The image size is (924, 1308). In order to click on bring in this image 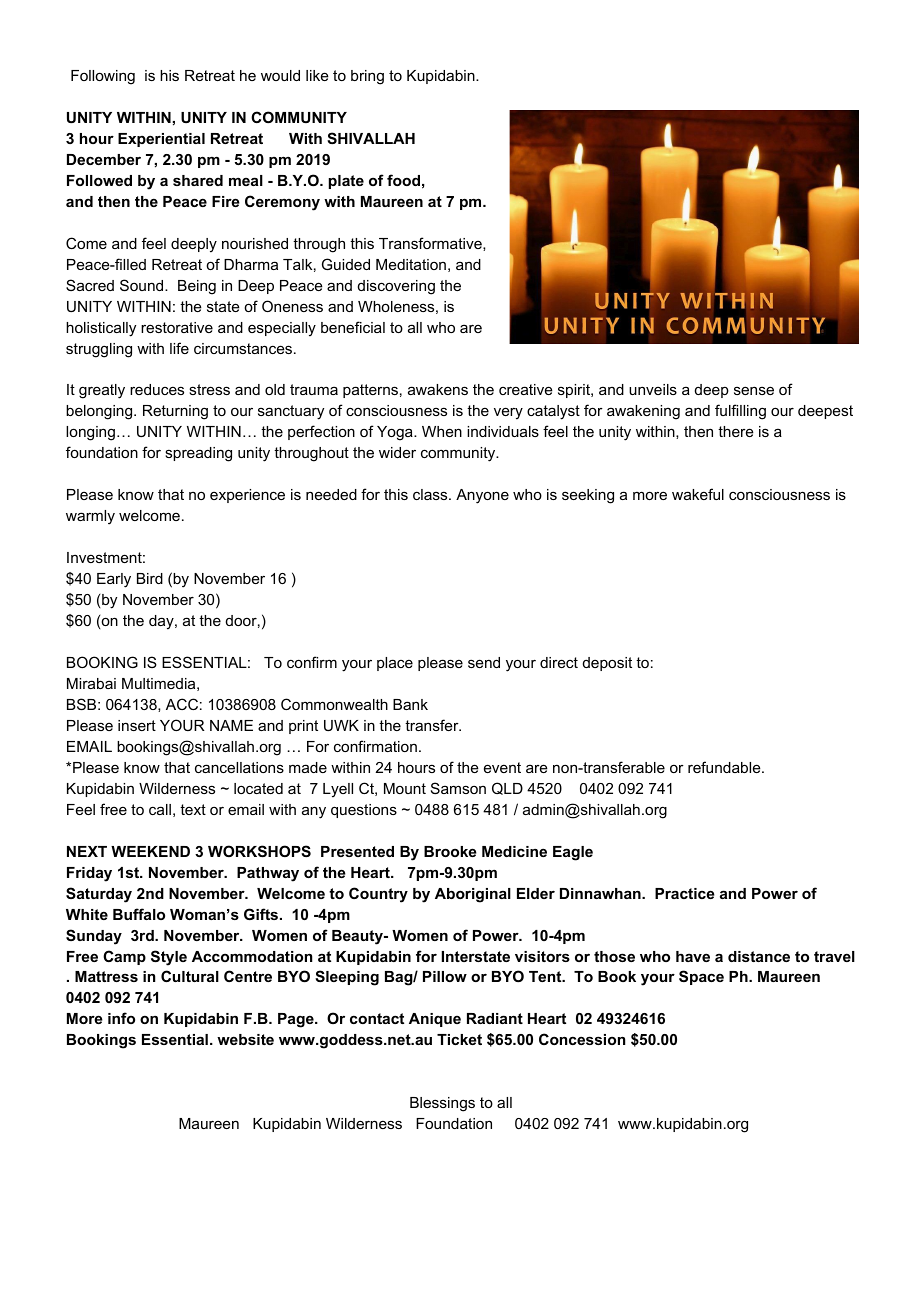, I will do `click(367, 77)`.
